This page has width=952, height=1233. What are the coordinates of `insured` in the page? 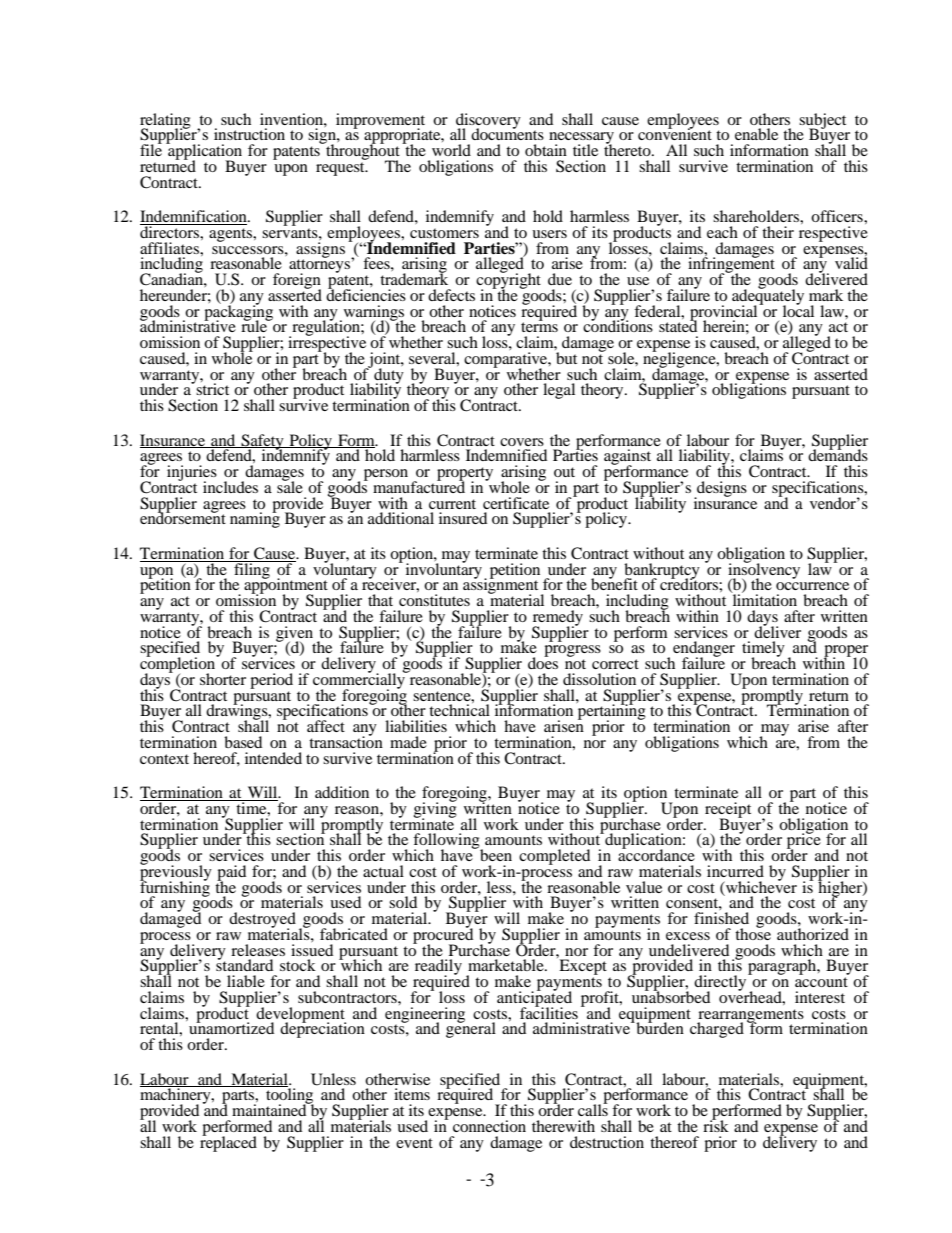 It's located at (463, 518).
